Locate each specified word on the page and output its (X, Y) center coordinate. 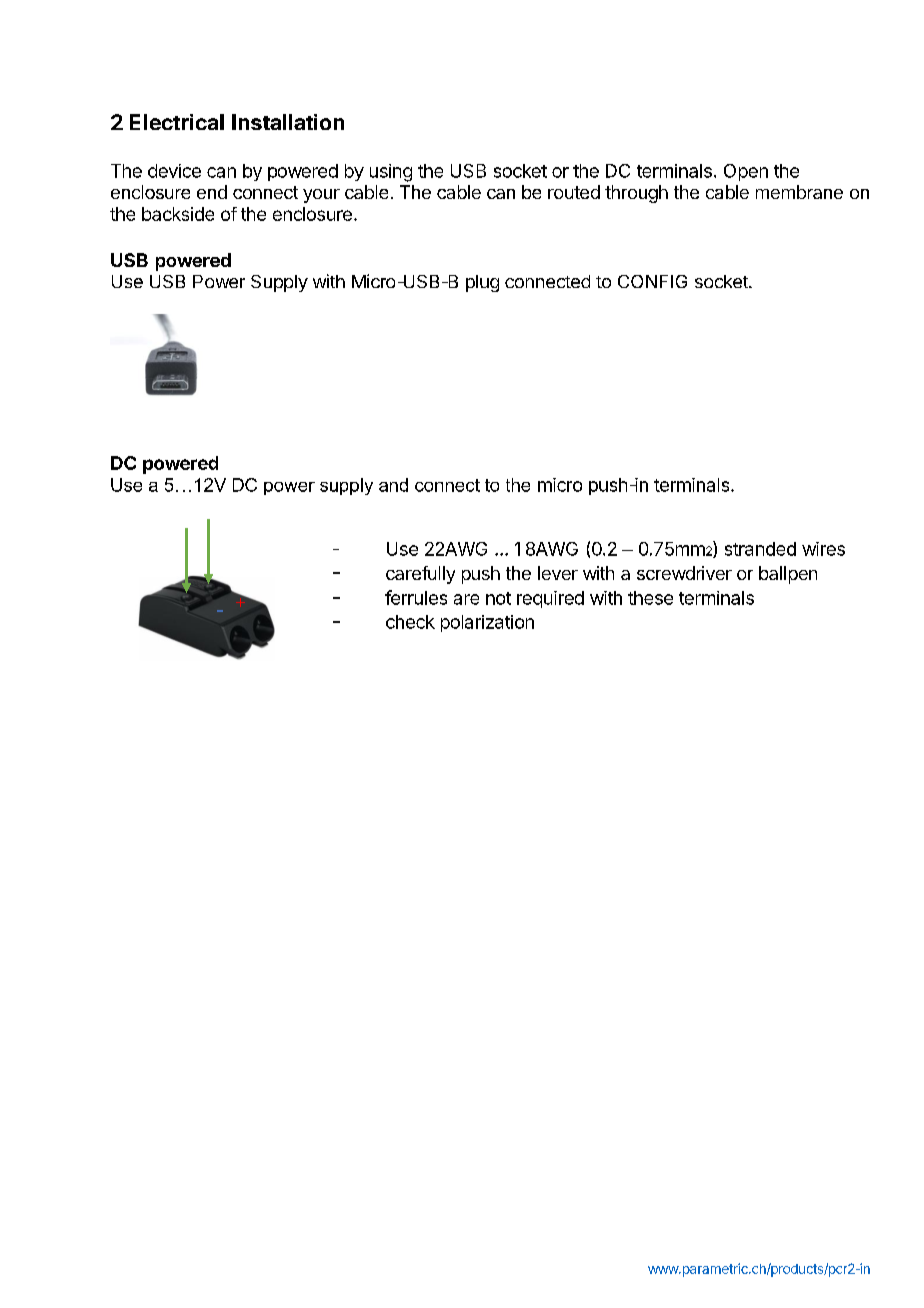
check (410, 622)
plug (482, 283)
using (391, 173)
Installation (288, 122)
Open (746, 172)
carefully (420, 575)
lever (558, 573)
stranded (760, 549)
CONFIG (652, 281)
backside (178, 214)
